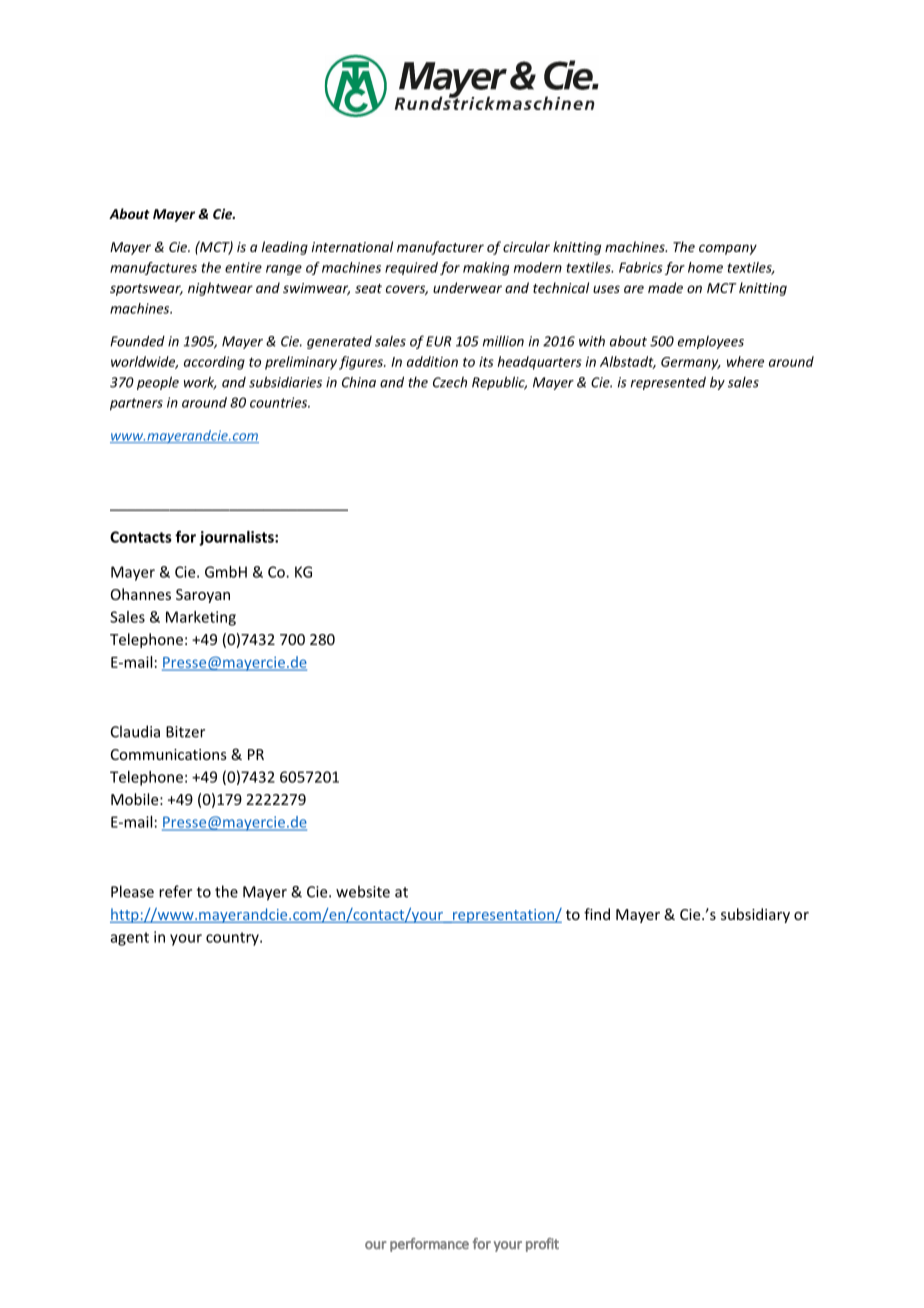 This screenshot has height=1308, width=924. I want to click on represented, so click(668, 383).
